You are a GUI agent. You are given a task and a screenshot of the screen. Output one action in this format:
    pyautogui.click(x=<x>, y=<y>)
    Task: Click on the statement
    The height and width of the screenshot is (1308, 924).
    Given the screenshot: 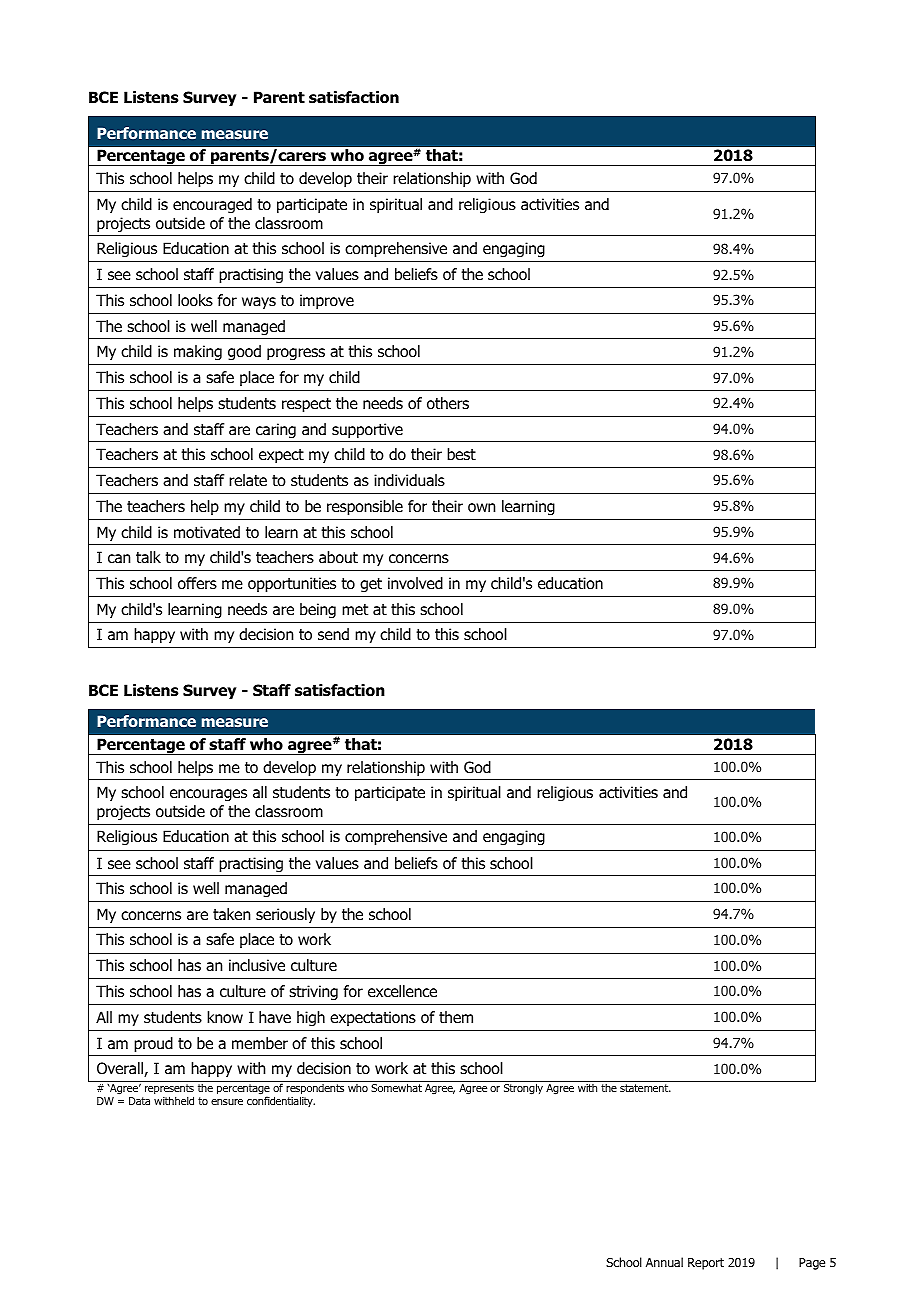 What is the action you would take?
    pyautogui.click(x=645, y=1088)
